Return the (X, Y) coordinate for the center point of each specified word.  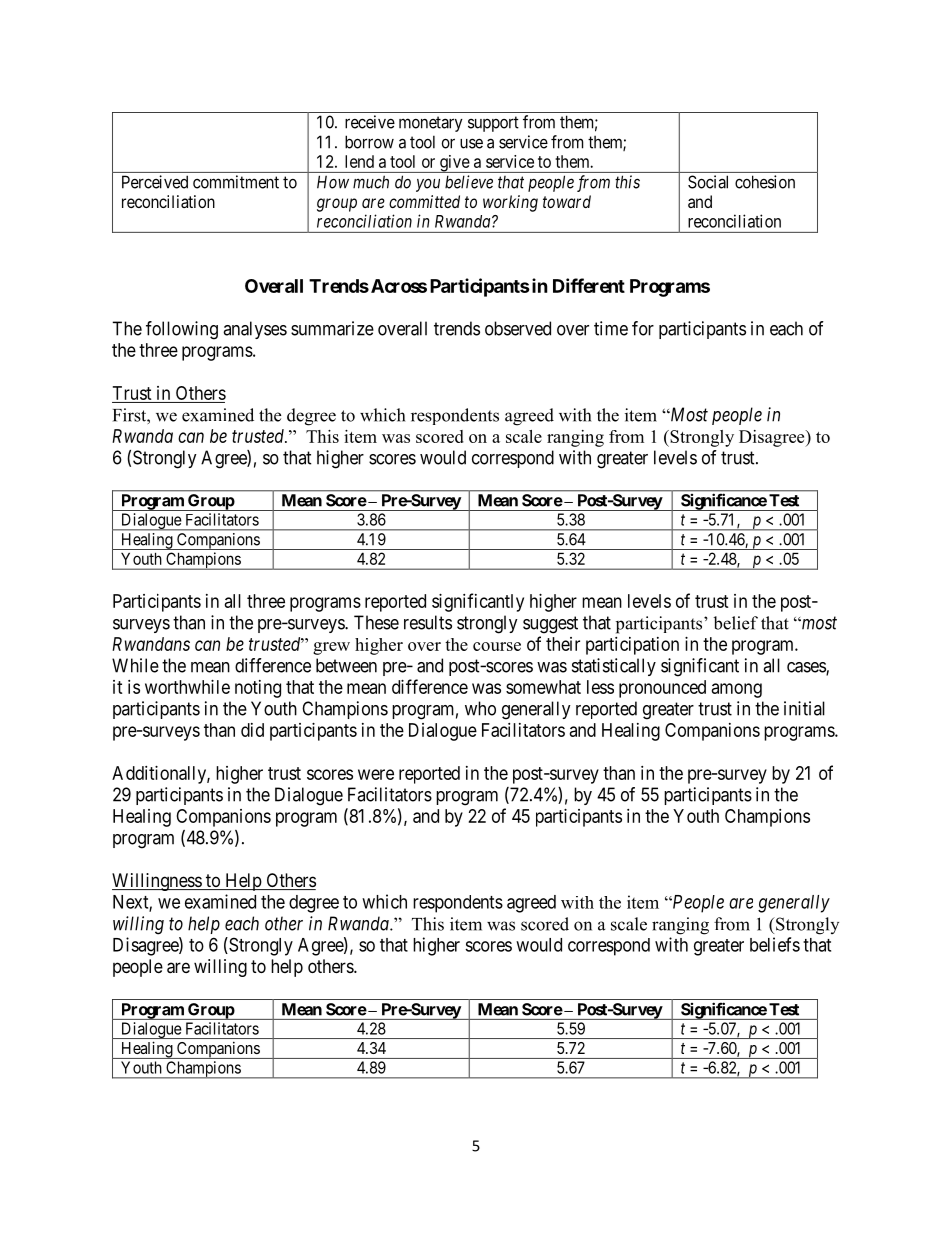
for (643, 328)
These (376, 622)
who (480, 708)
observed (518, 328)
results (428, 622)
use (471, 143)
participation (632, 646)
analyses (255, 330)
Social (708, 182)
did (252, 730)
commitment (236, 182)
